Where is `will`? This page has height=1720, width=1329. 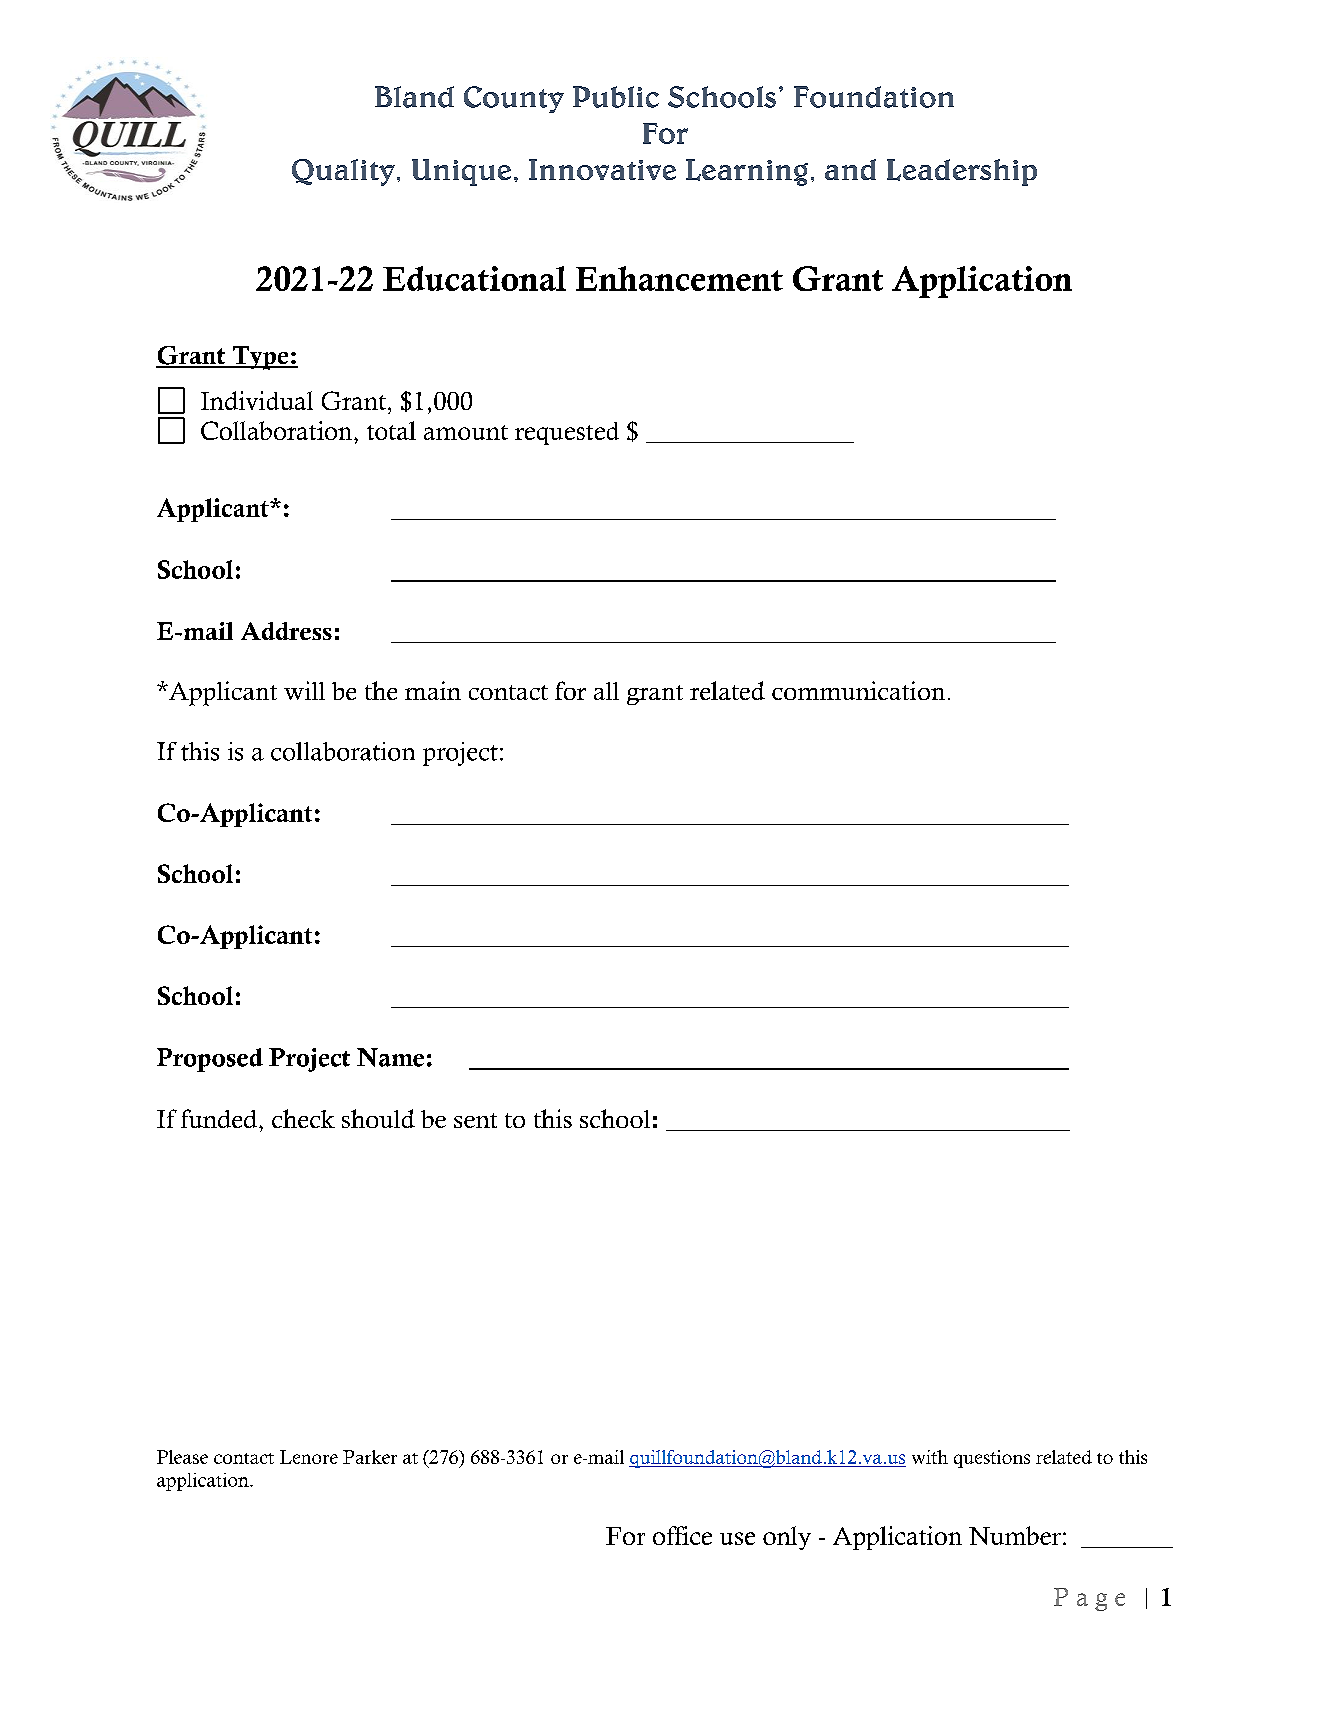 will is located at coordinates (304, 690).
